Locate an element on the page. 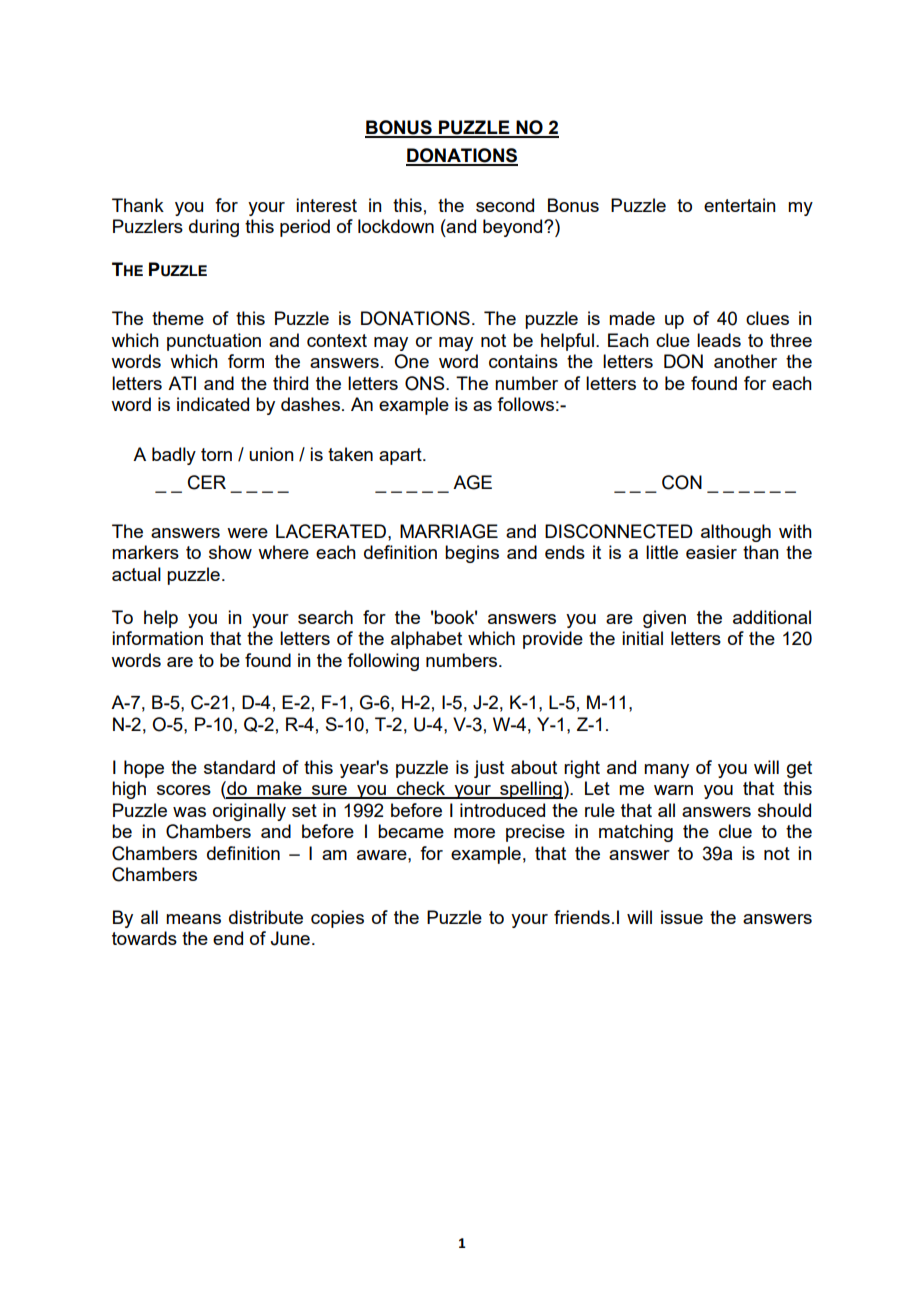 The height and width of the page is (1308, 924). means is located at coordinates (193, 919).
